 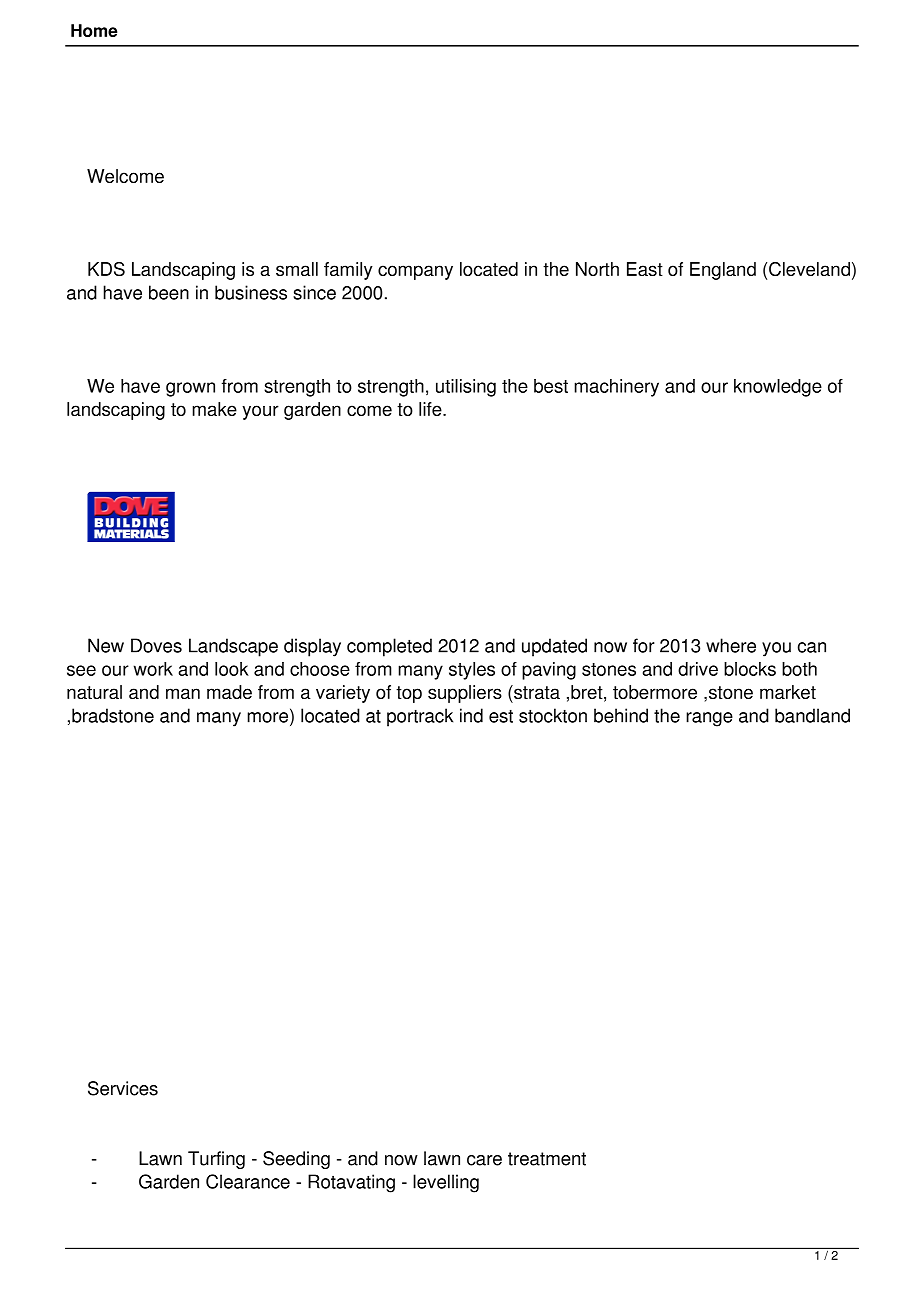 What do you see at coordinates (723, 271) in the image?
I see `England` at bounding box center [723, 271].
